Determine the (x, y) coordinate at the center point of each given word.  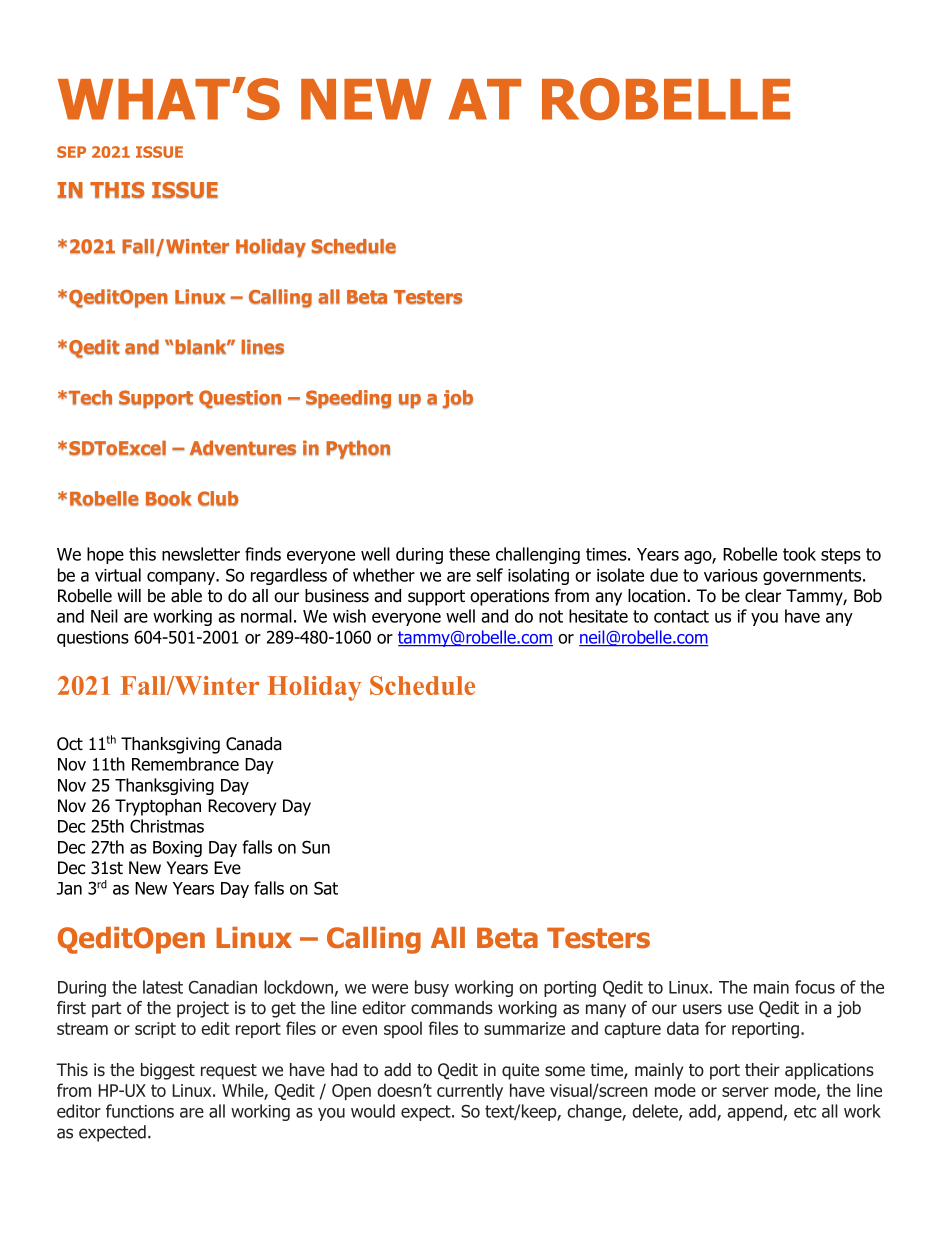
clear (763, 596)
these (469, 554)
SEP (71, 152)
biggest (168, 1071)
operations (509, 597)
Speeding (348, 399)
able (186, 596)
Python (358, 449)
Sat (326, 888)
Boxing (177, 849)
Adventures (243, 448)
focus (815, 987)
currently (470, 1091)
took (799, 554)
